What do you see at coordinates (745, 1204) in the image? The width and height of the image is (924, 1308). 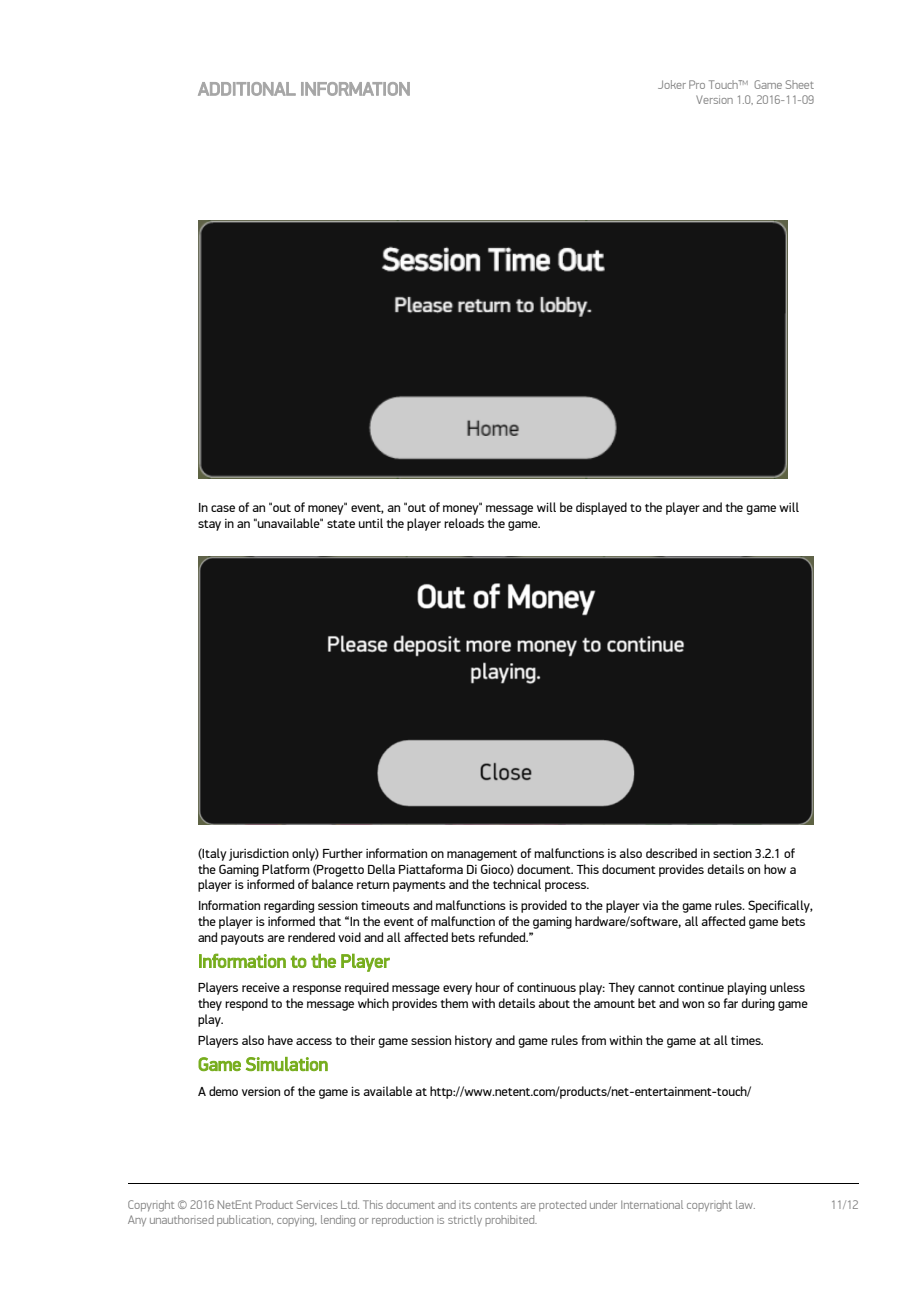 I see `law` at bounding box center [745, 1204].
